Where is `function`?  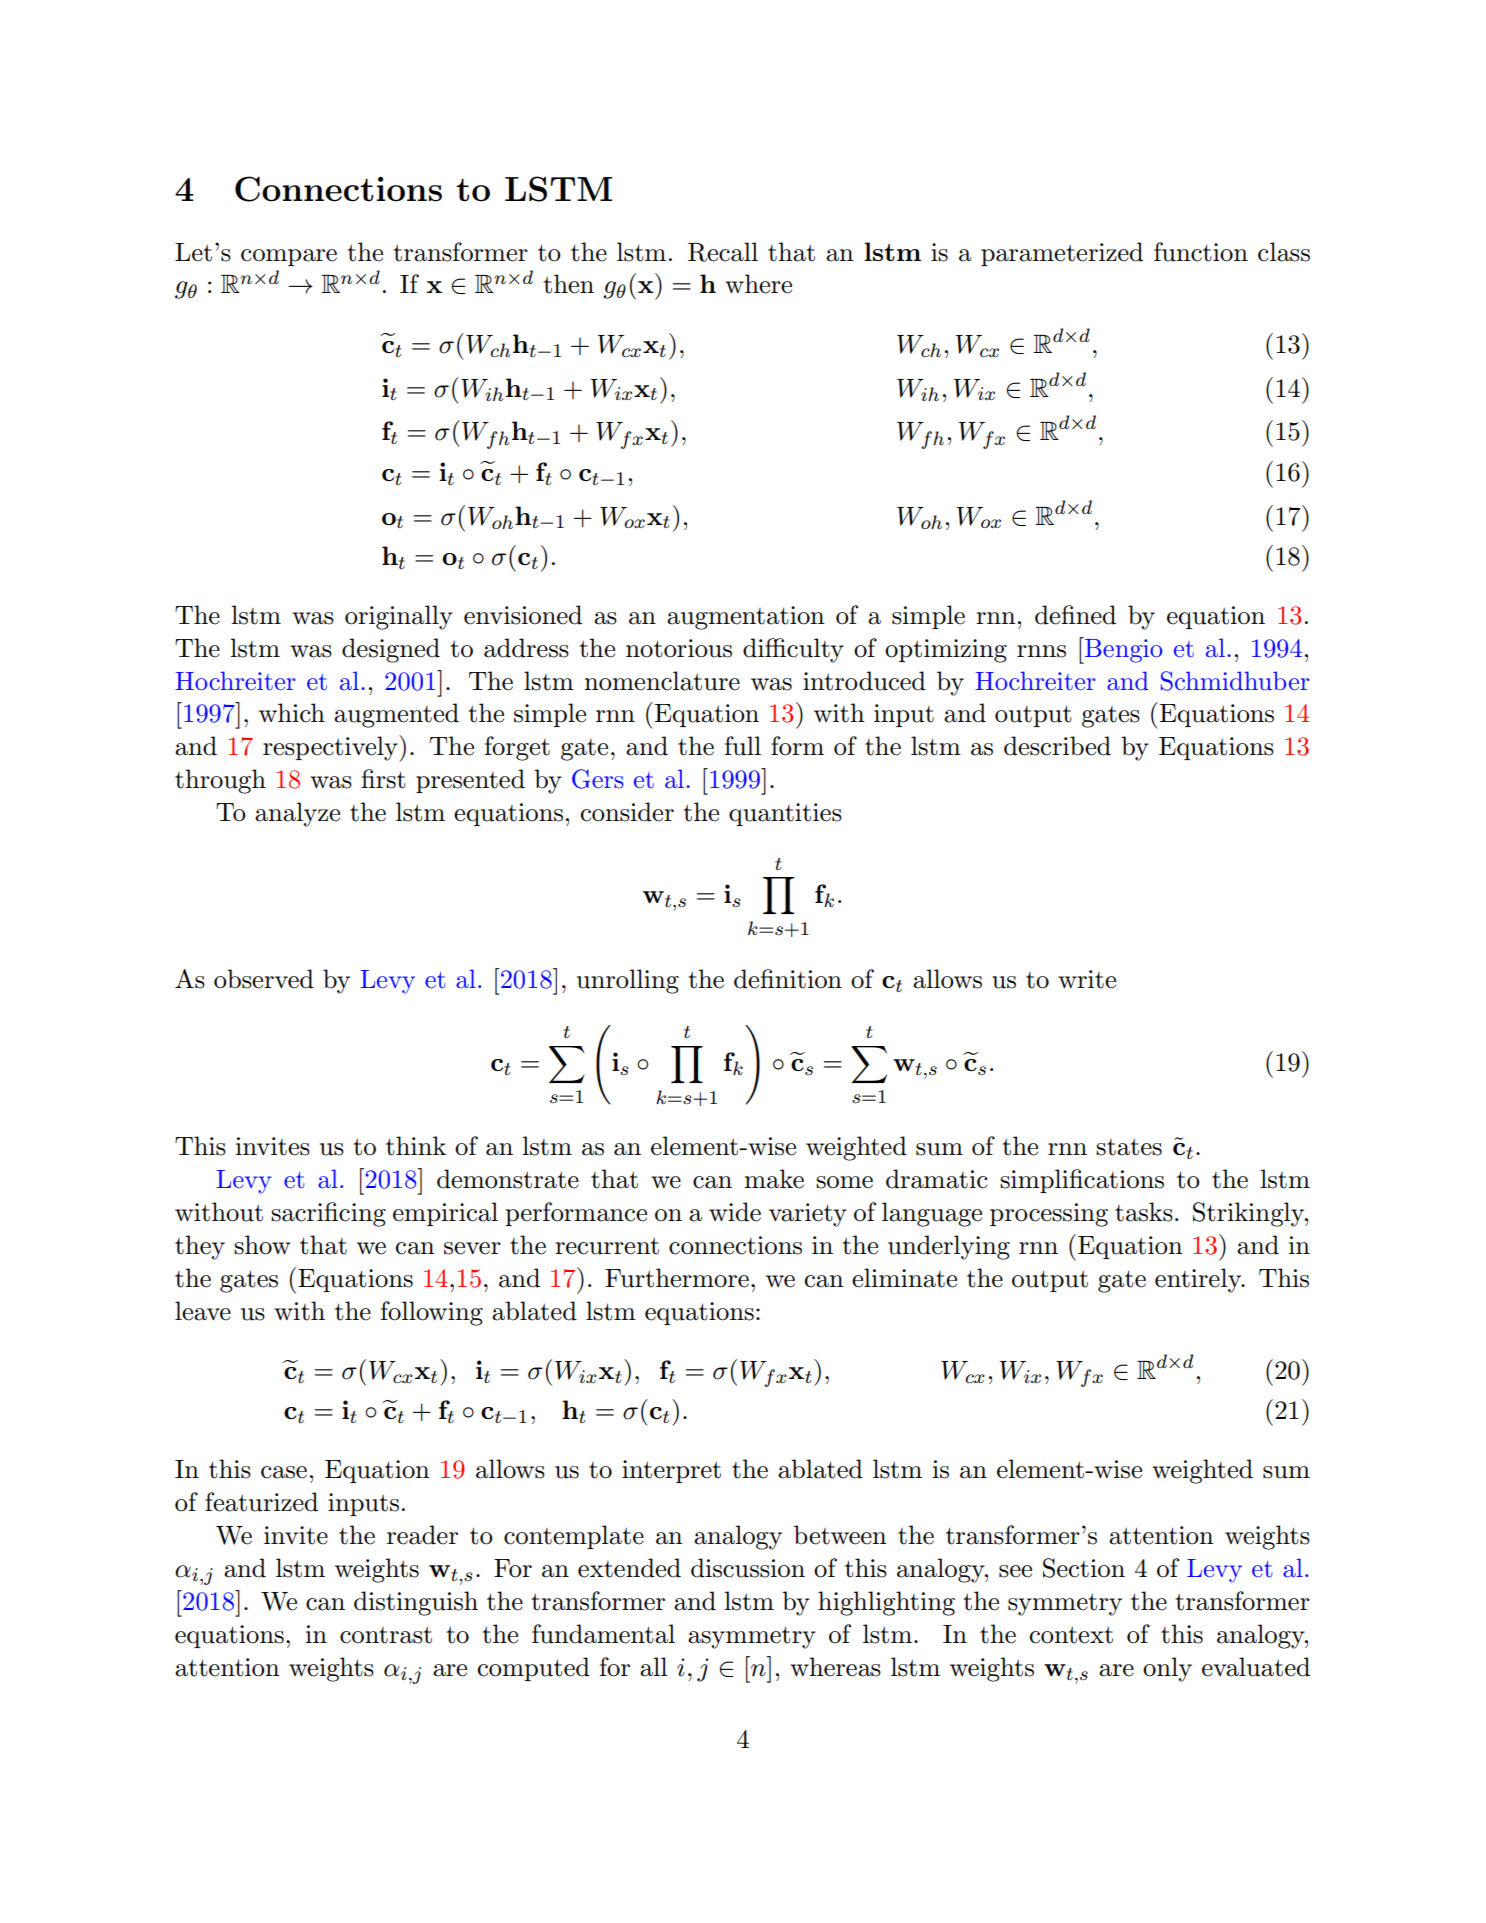 function is located at coordinates (1201, 252).
